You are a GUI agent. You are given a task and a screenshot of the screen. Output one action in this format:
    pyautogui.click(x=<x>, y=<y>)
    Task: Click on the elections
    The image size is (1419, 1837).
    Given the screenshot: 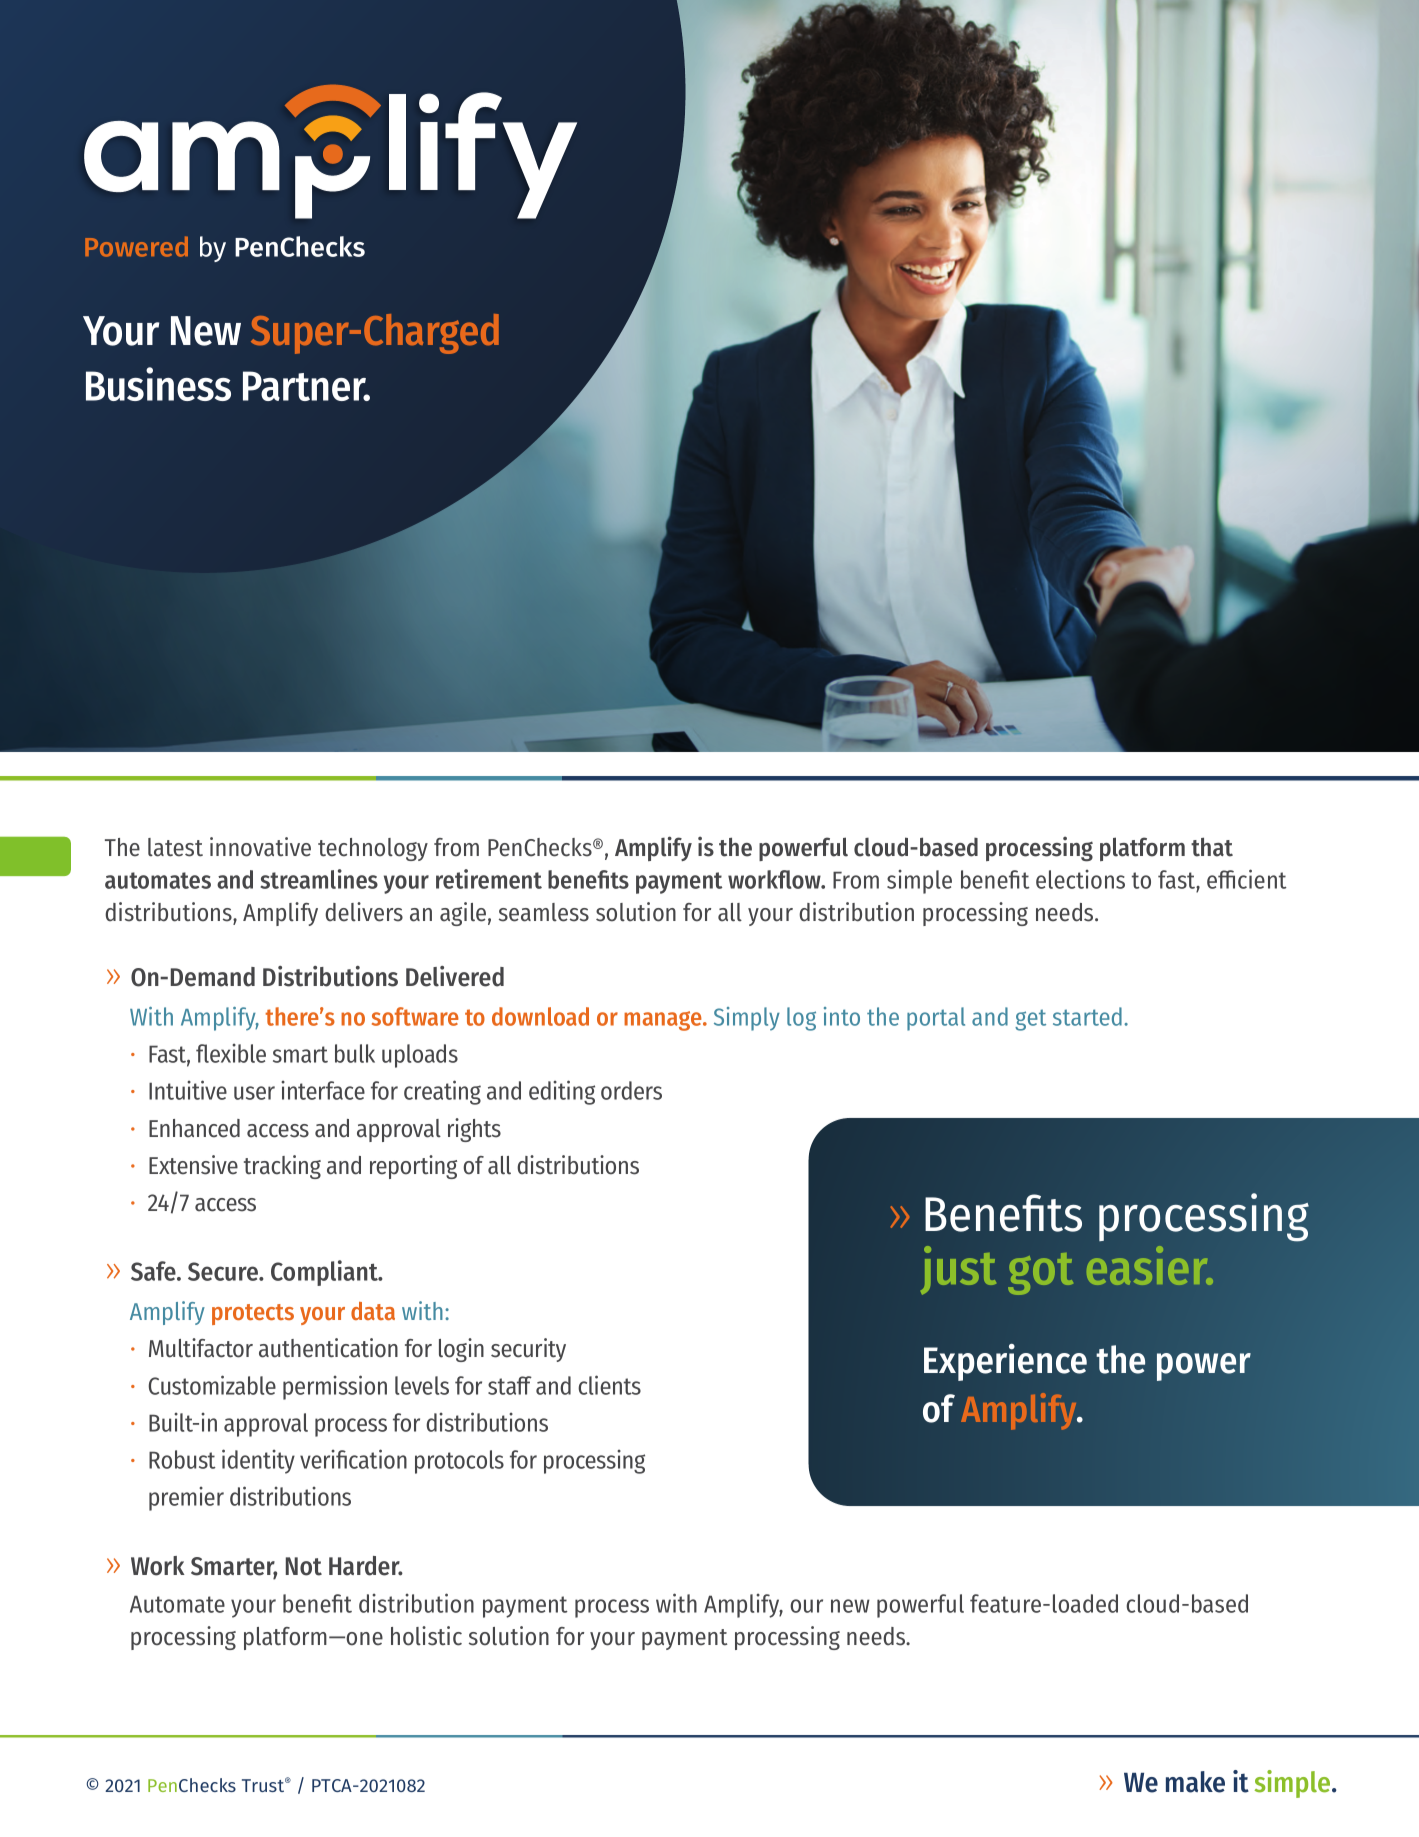 What is the action you would take?
    pyautogui.click(x=1080, y=879)
